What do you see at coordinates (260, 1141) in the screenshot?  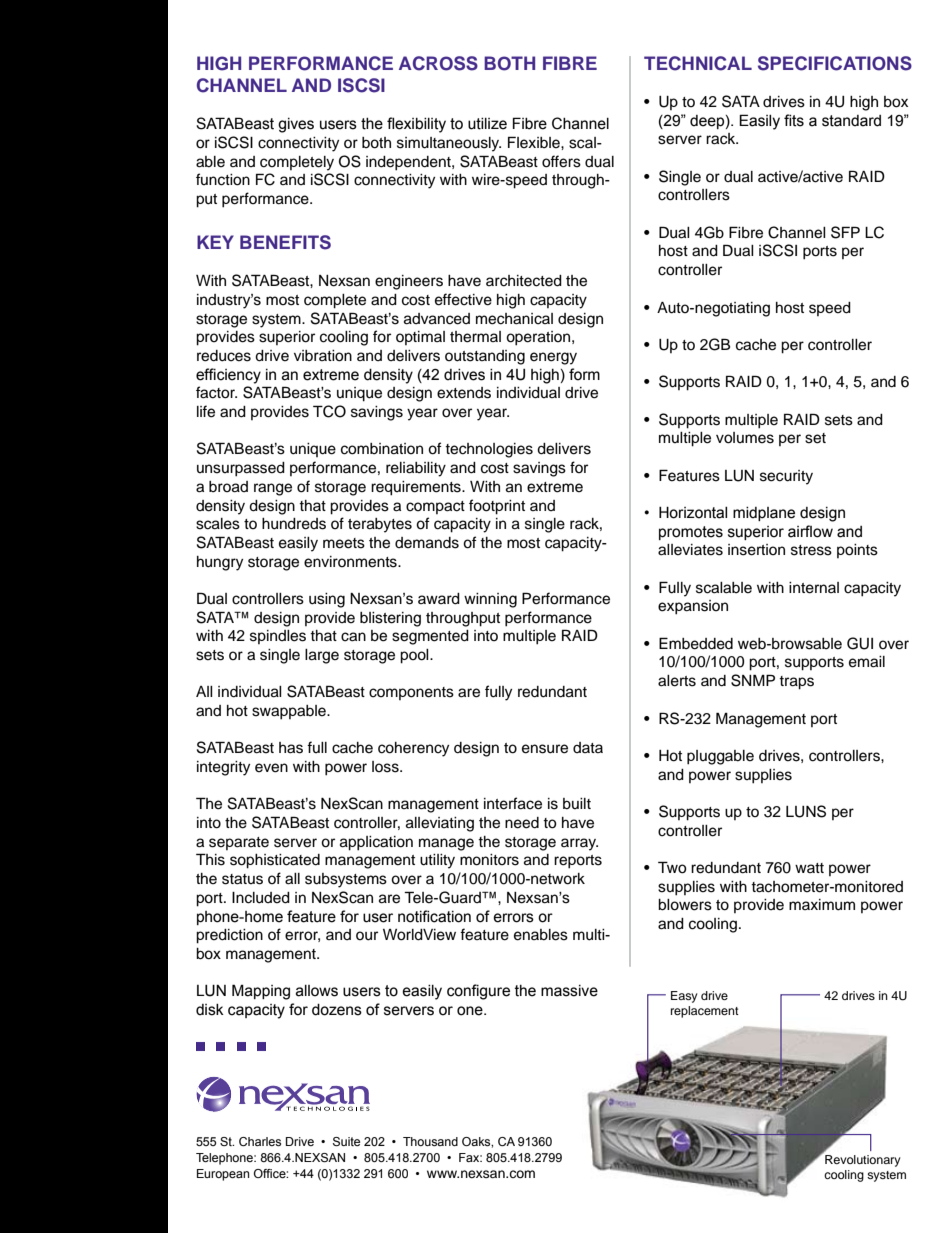 I see `Charles` at bounding box center [260, 1141].
